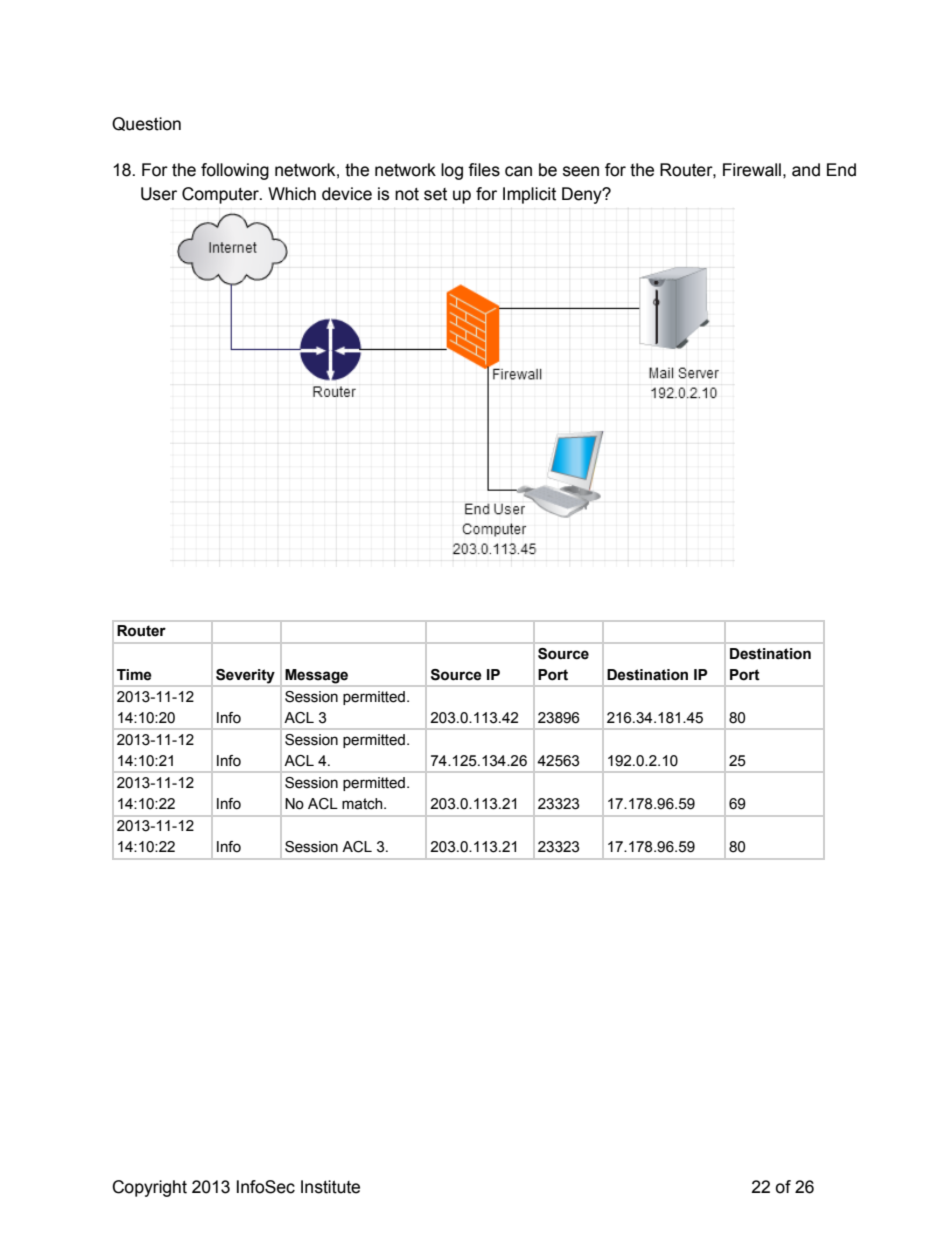 The width and height of the document is (952, 1233). Describe the element at coordinates (316, 676) in the document. I see `Message` at that location.
